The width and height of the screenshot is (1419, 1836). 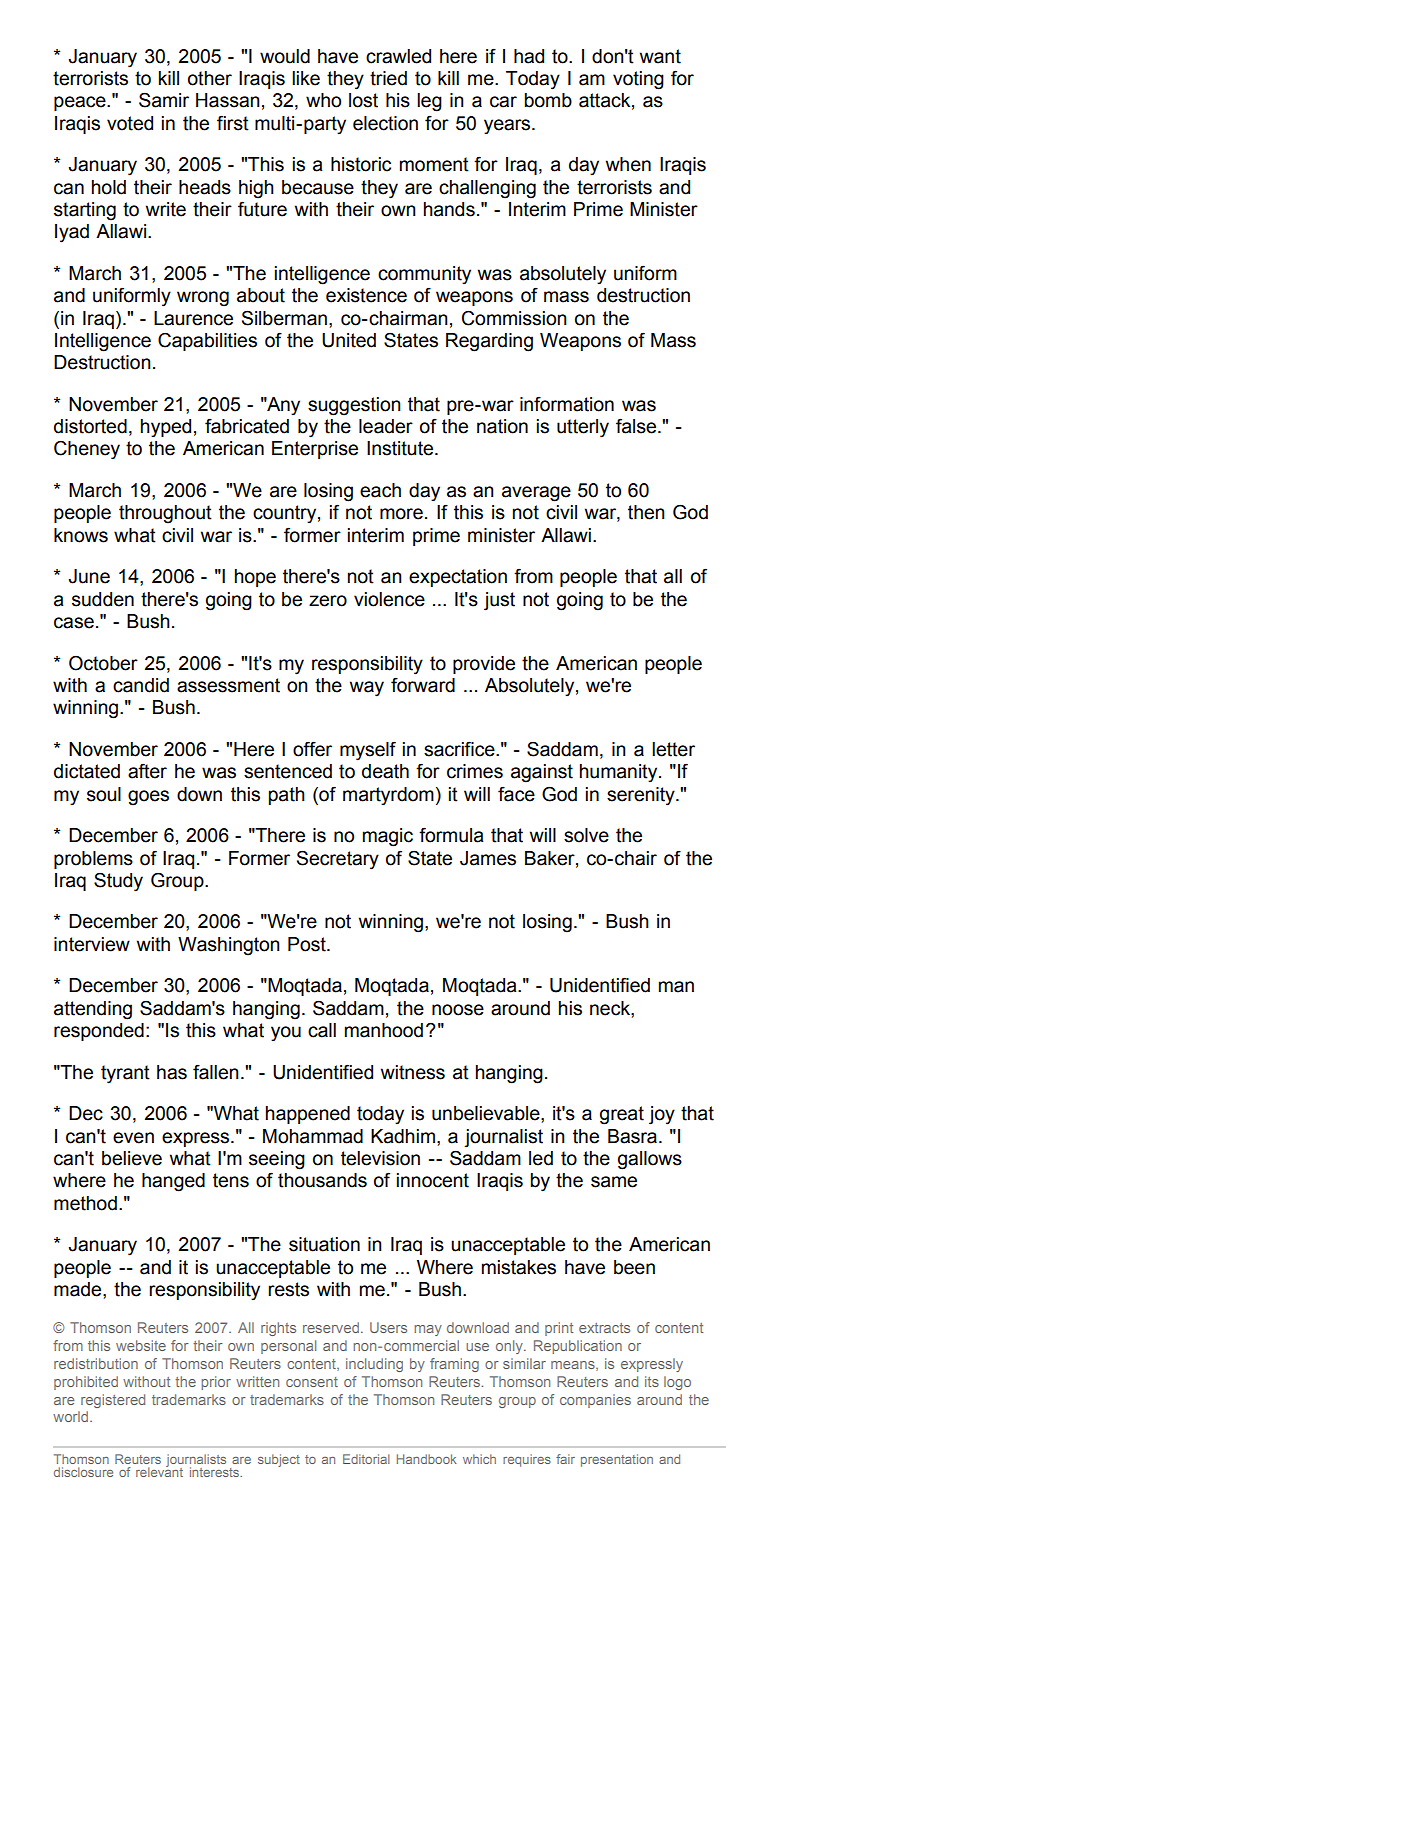 I want to click on tyrant, so click(x=125, y=1074).
